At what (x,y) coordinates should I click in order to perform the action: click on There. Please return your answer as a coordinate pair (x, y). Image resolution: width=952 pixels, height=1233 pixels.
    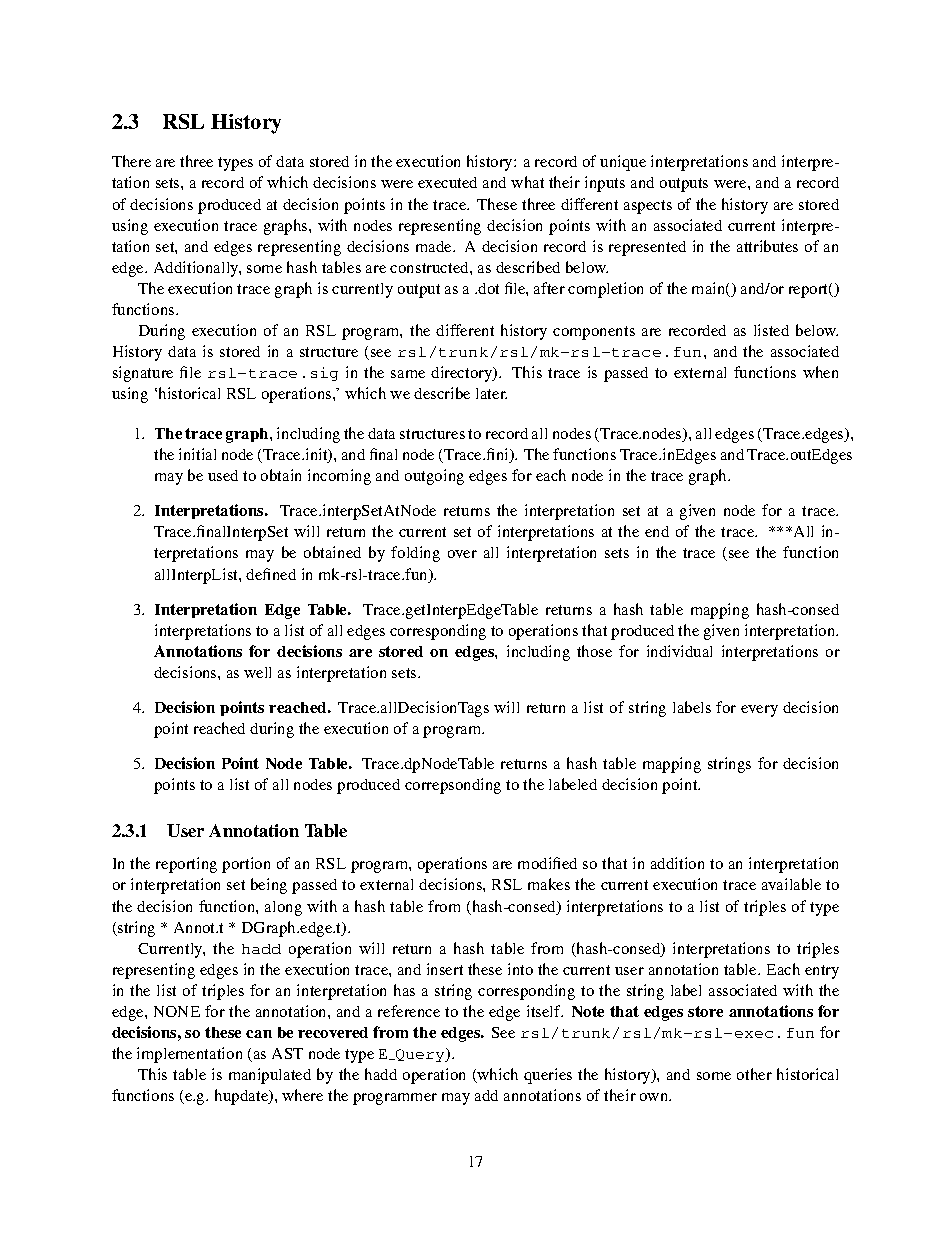
    Looking at the image, I should click on (131, 161).
